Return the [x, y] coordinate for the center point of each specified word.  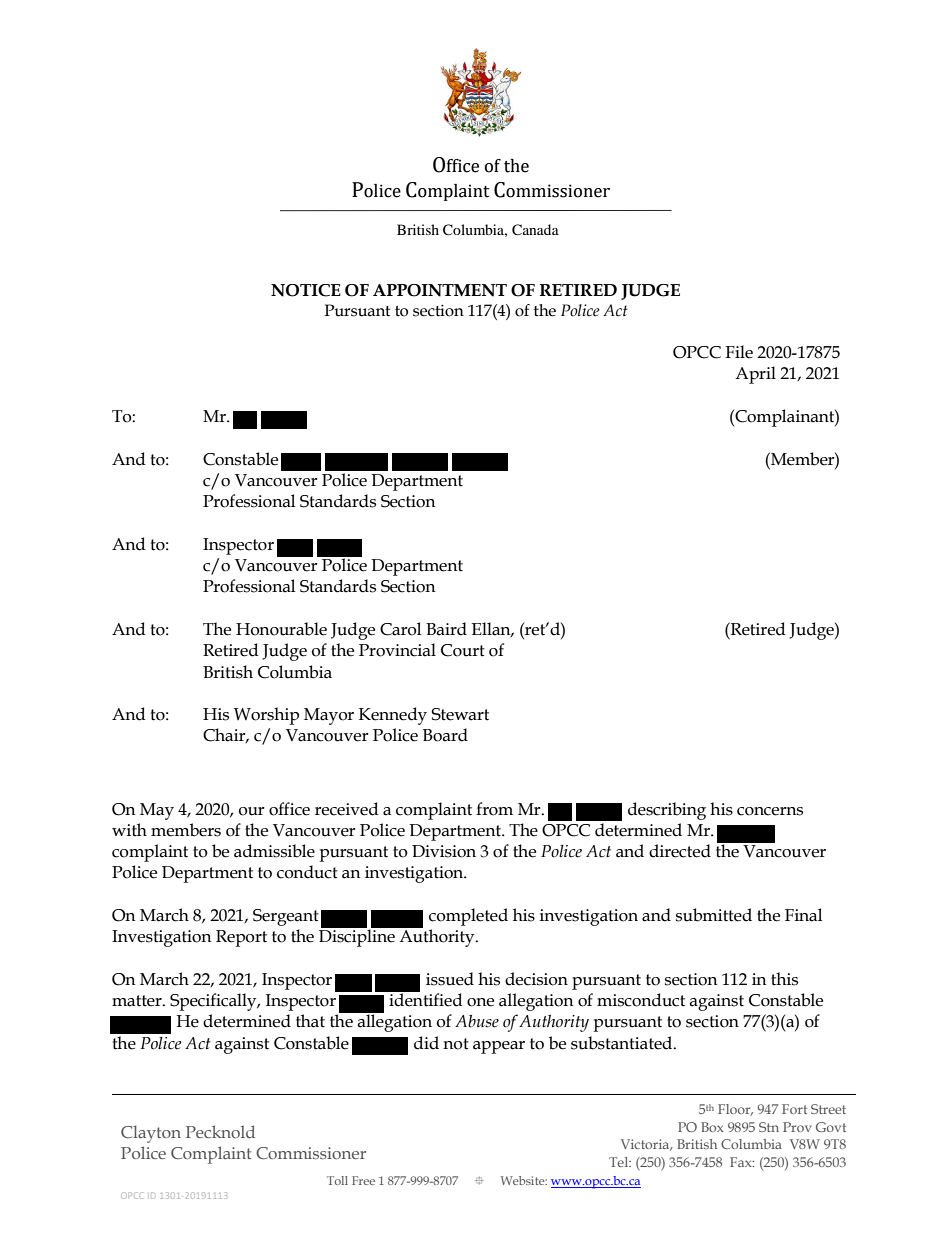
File [739, 352]
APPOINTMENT [440, 290]
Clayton [151, 1134]
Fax [742, 1162]
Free [363, 1180]
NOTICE [306, 290]
